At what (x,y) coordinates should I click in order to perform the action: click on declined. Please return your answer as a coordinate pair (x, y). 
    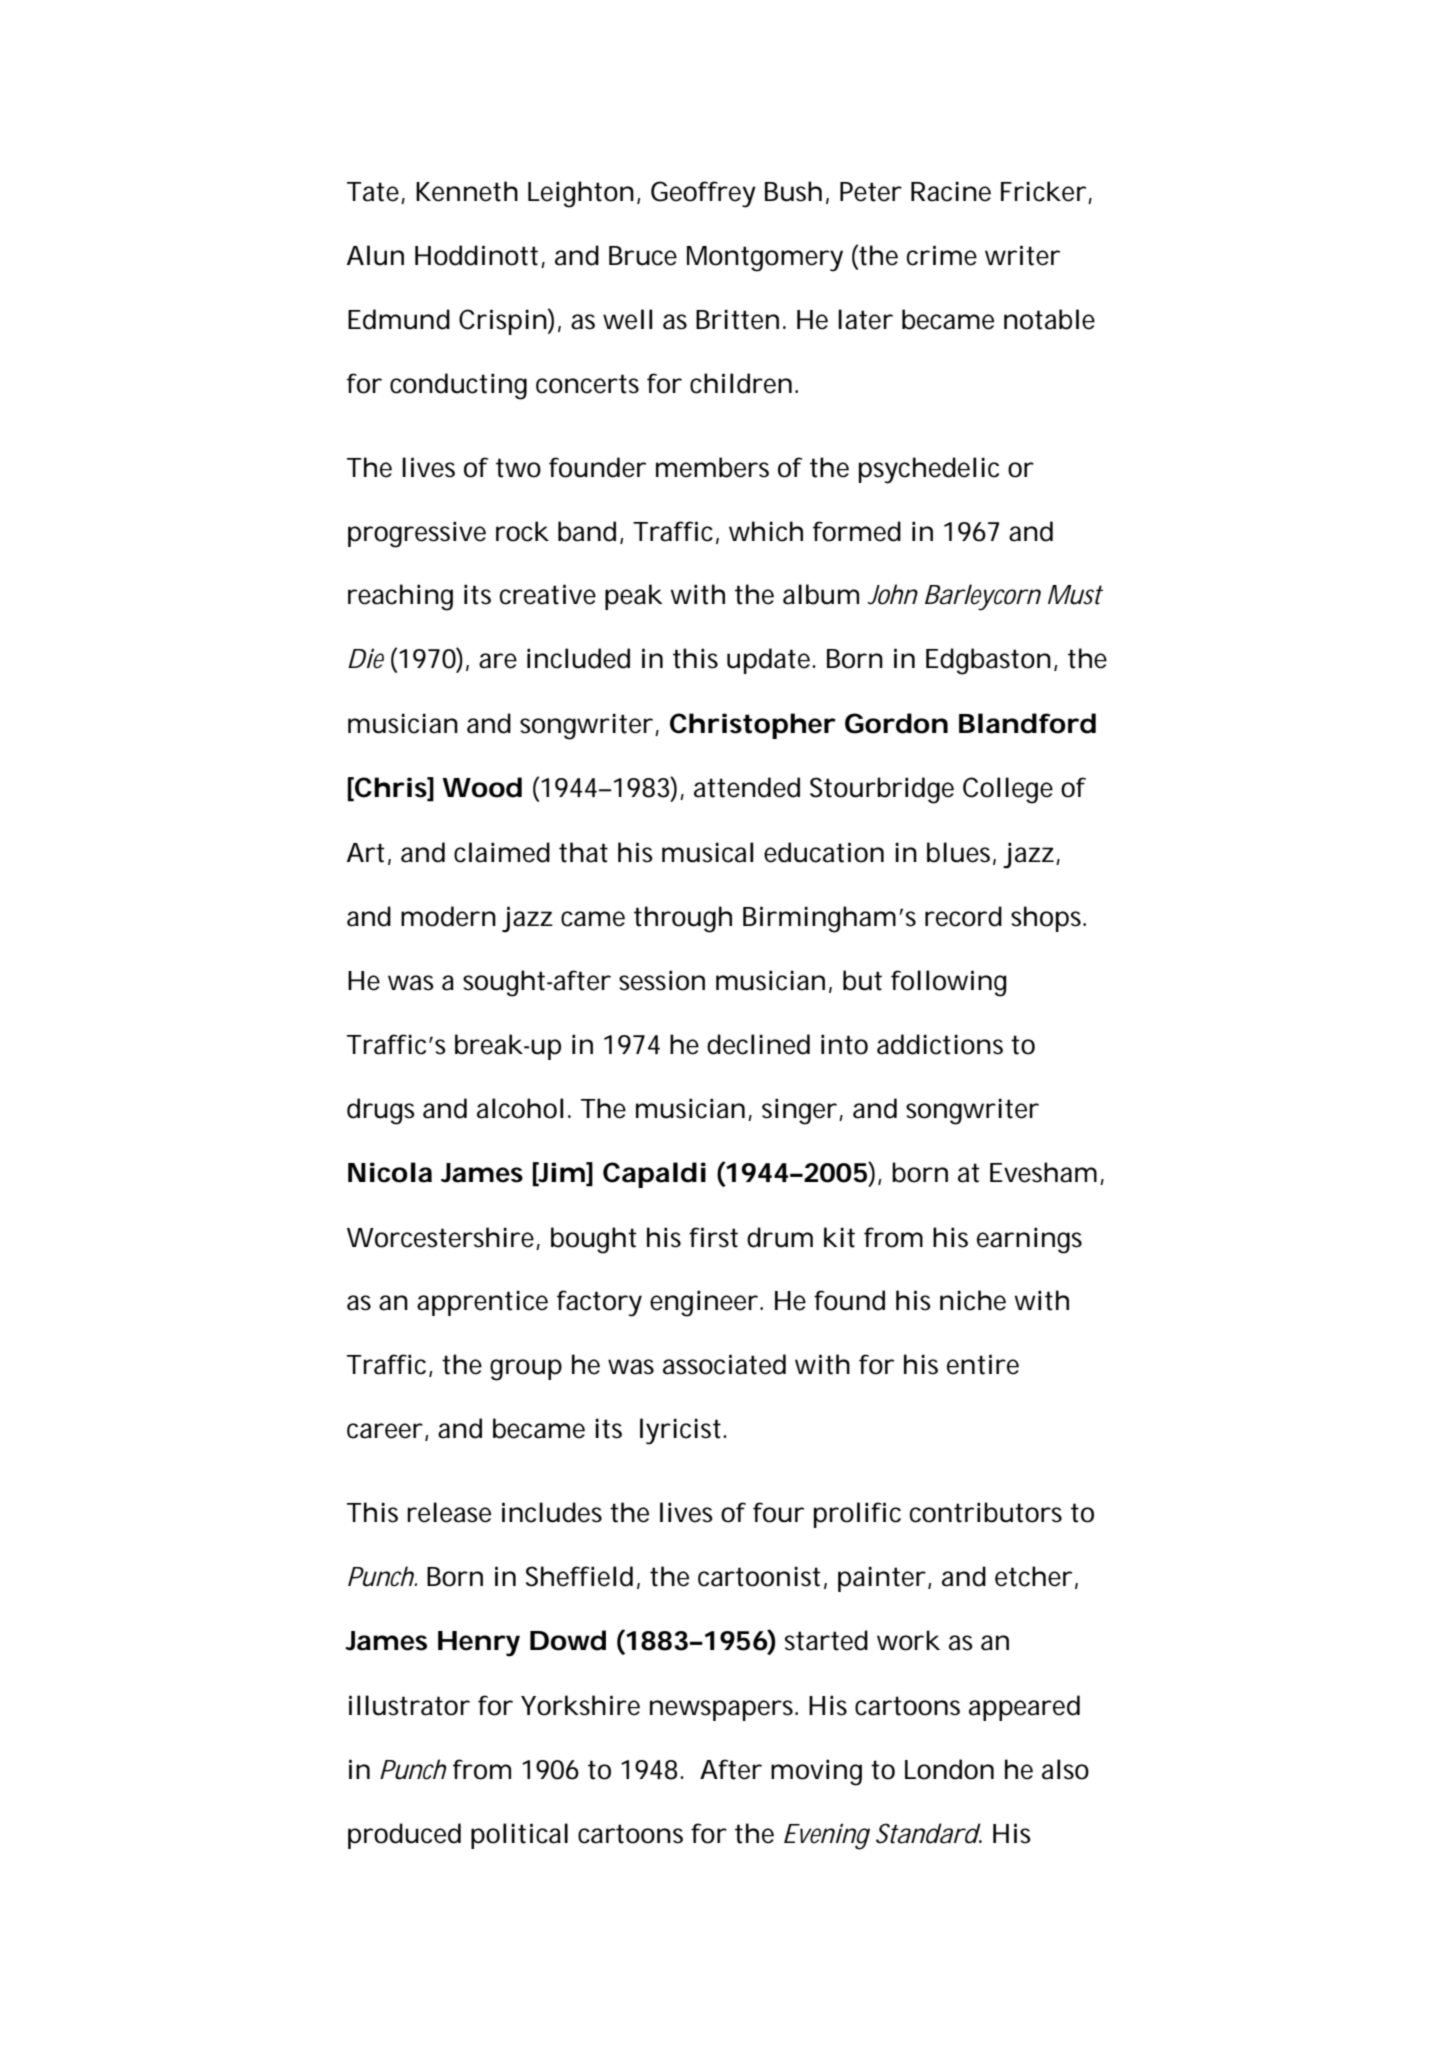
    Looking at the image, I should click on (758, 1044).
